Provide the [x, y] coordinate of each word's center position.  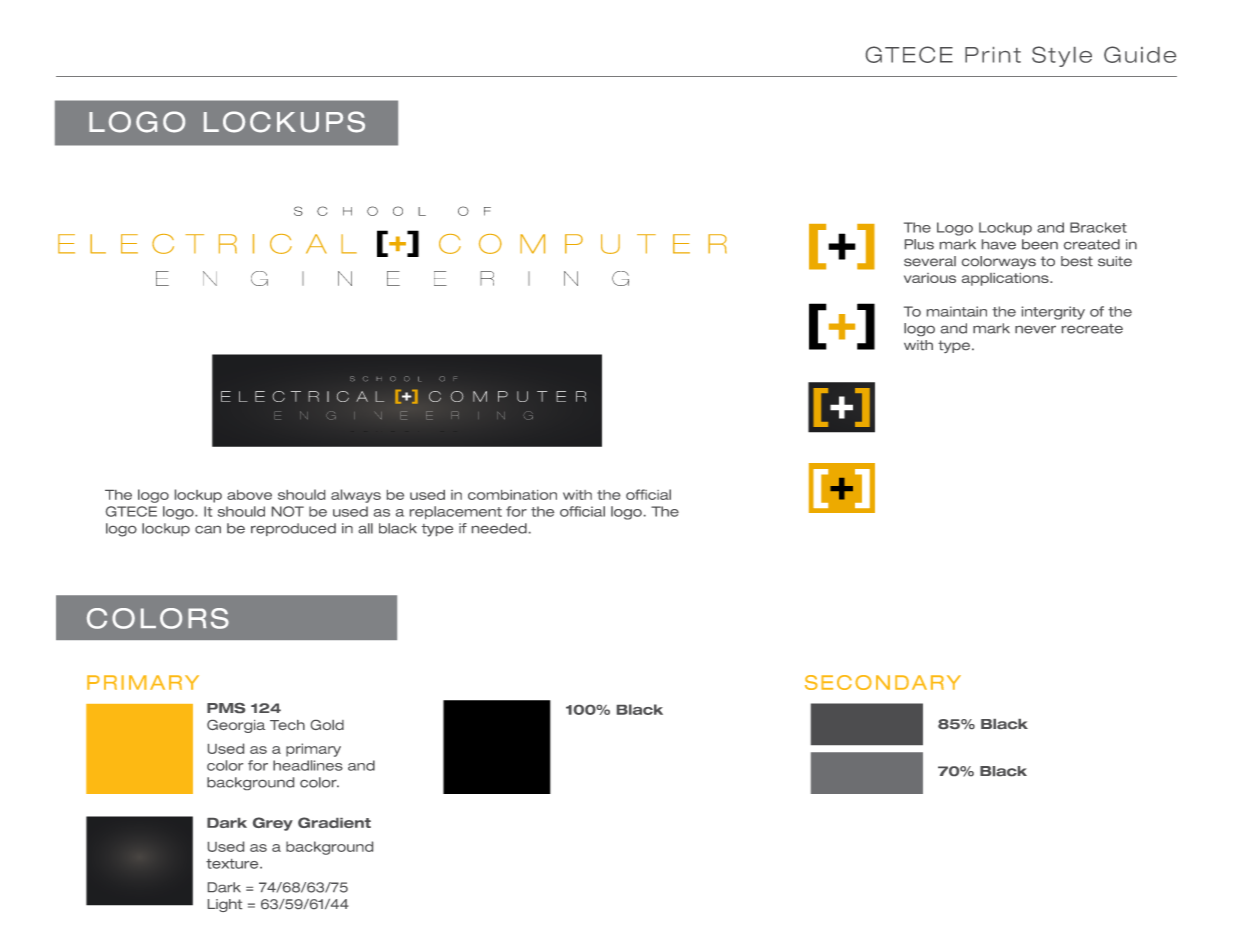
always [356, 496]
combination [512, 495]
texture [233, 864]
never [1035, 330]
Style [1062, 56]
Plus [919, 244]
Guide [1140, 54]
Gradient [334, 822]
